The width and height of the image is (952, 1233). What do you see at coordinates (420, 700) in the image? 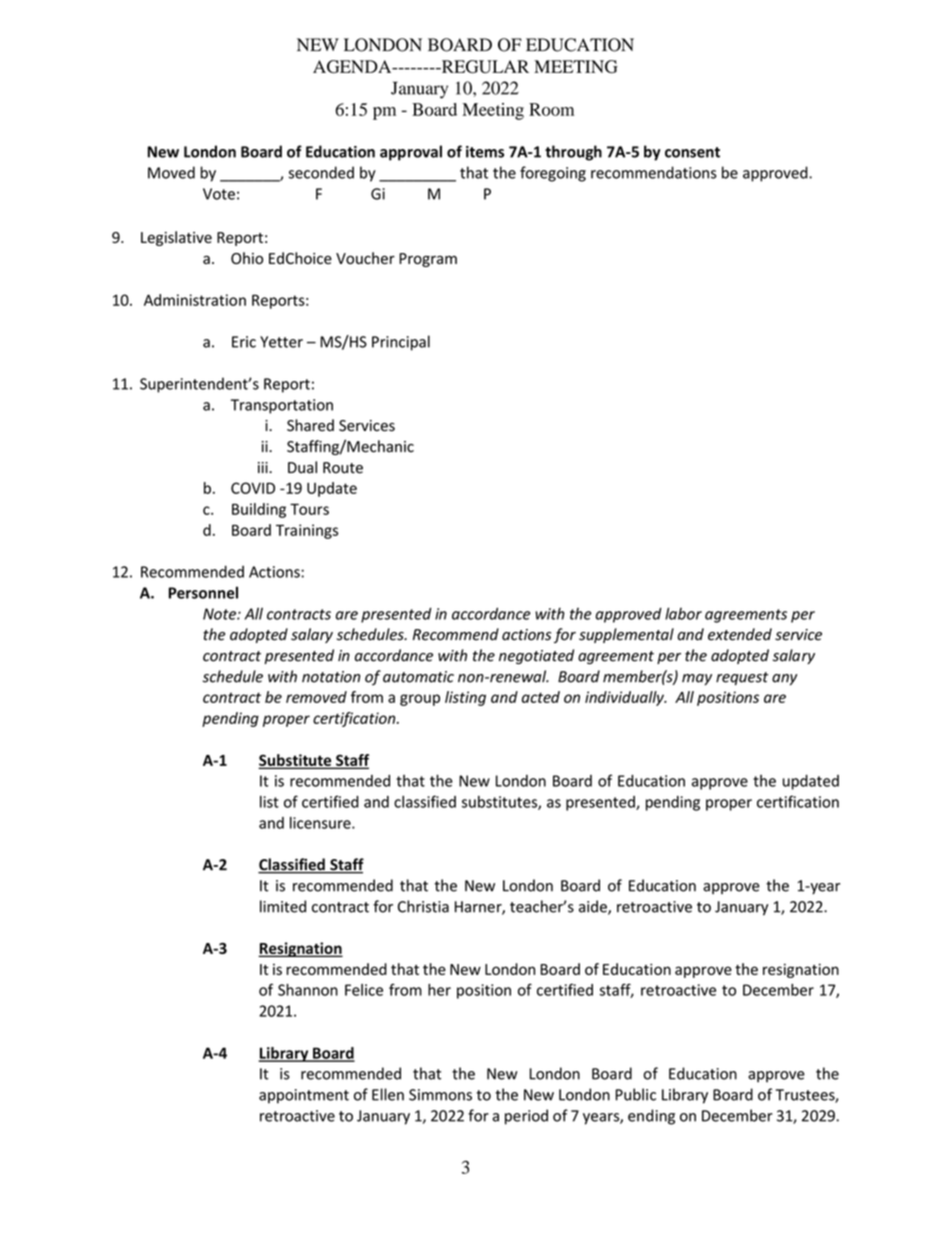
I see `group` at bounding box center [420, 700].
